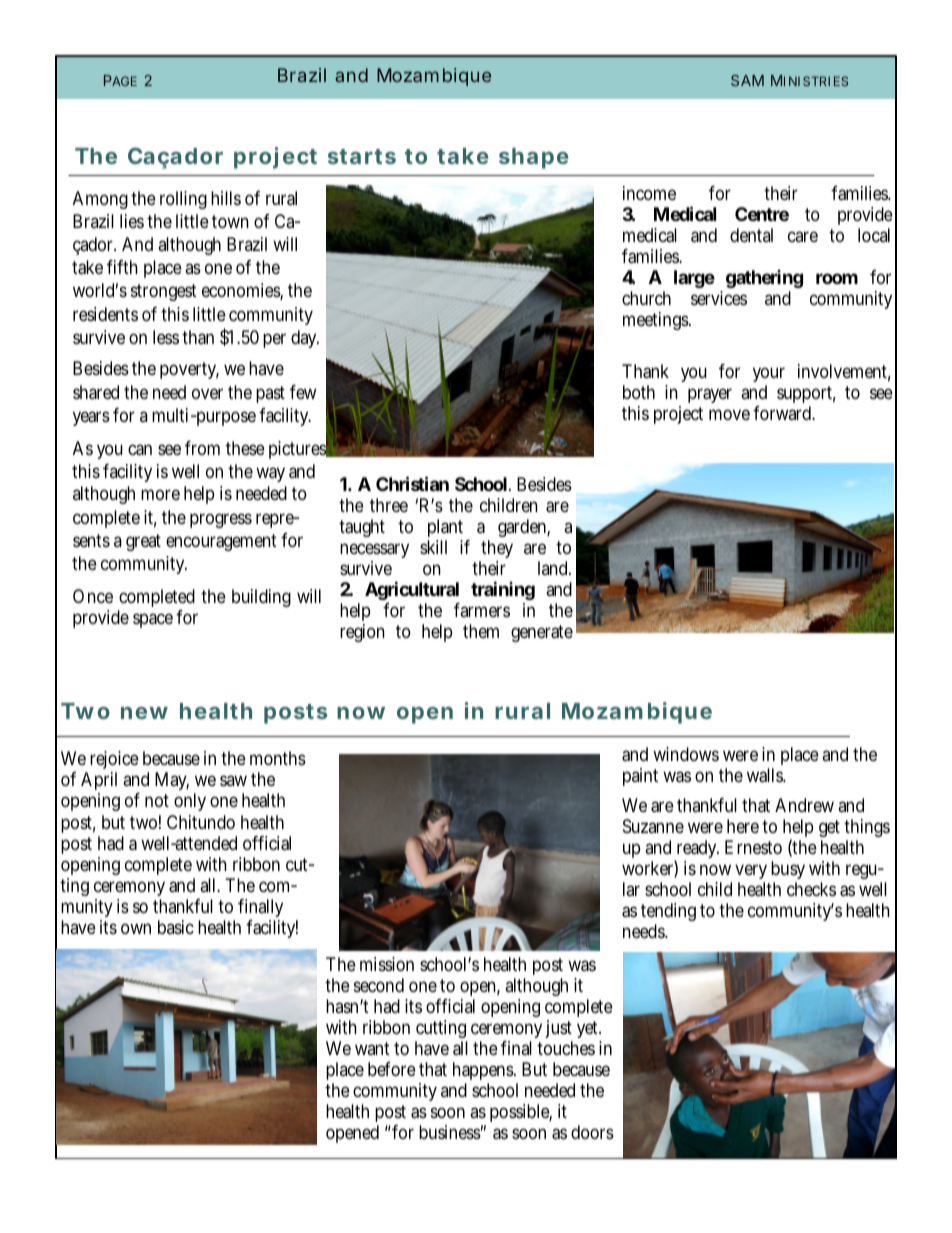  What do you see at coordinates (747, 80) in the page?
I see `SAM` at bounding box center [747, 80].
